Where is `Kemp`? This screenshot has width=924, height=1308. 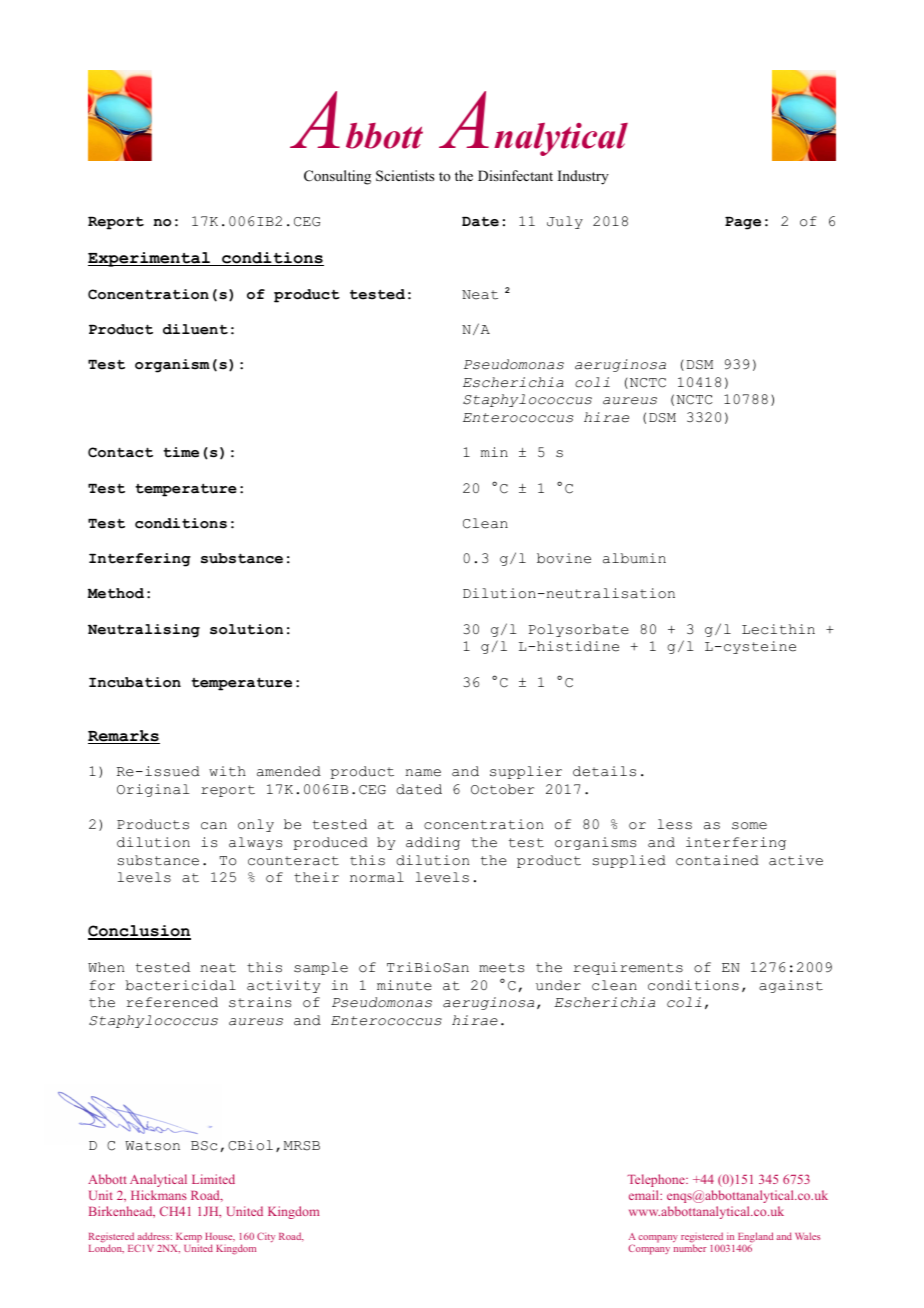 Kemp is located at coordinates (189, 1239).
